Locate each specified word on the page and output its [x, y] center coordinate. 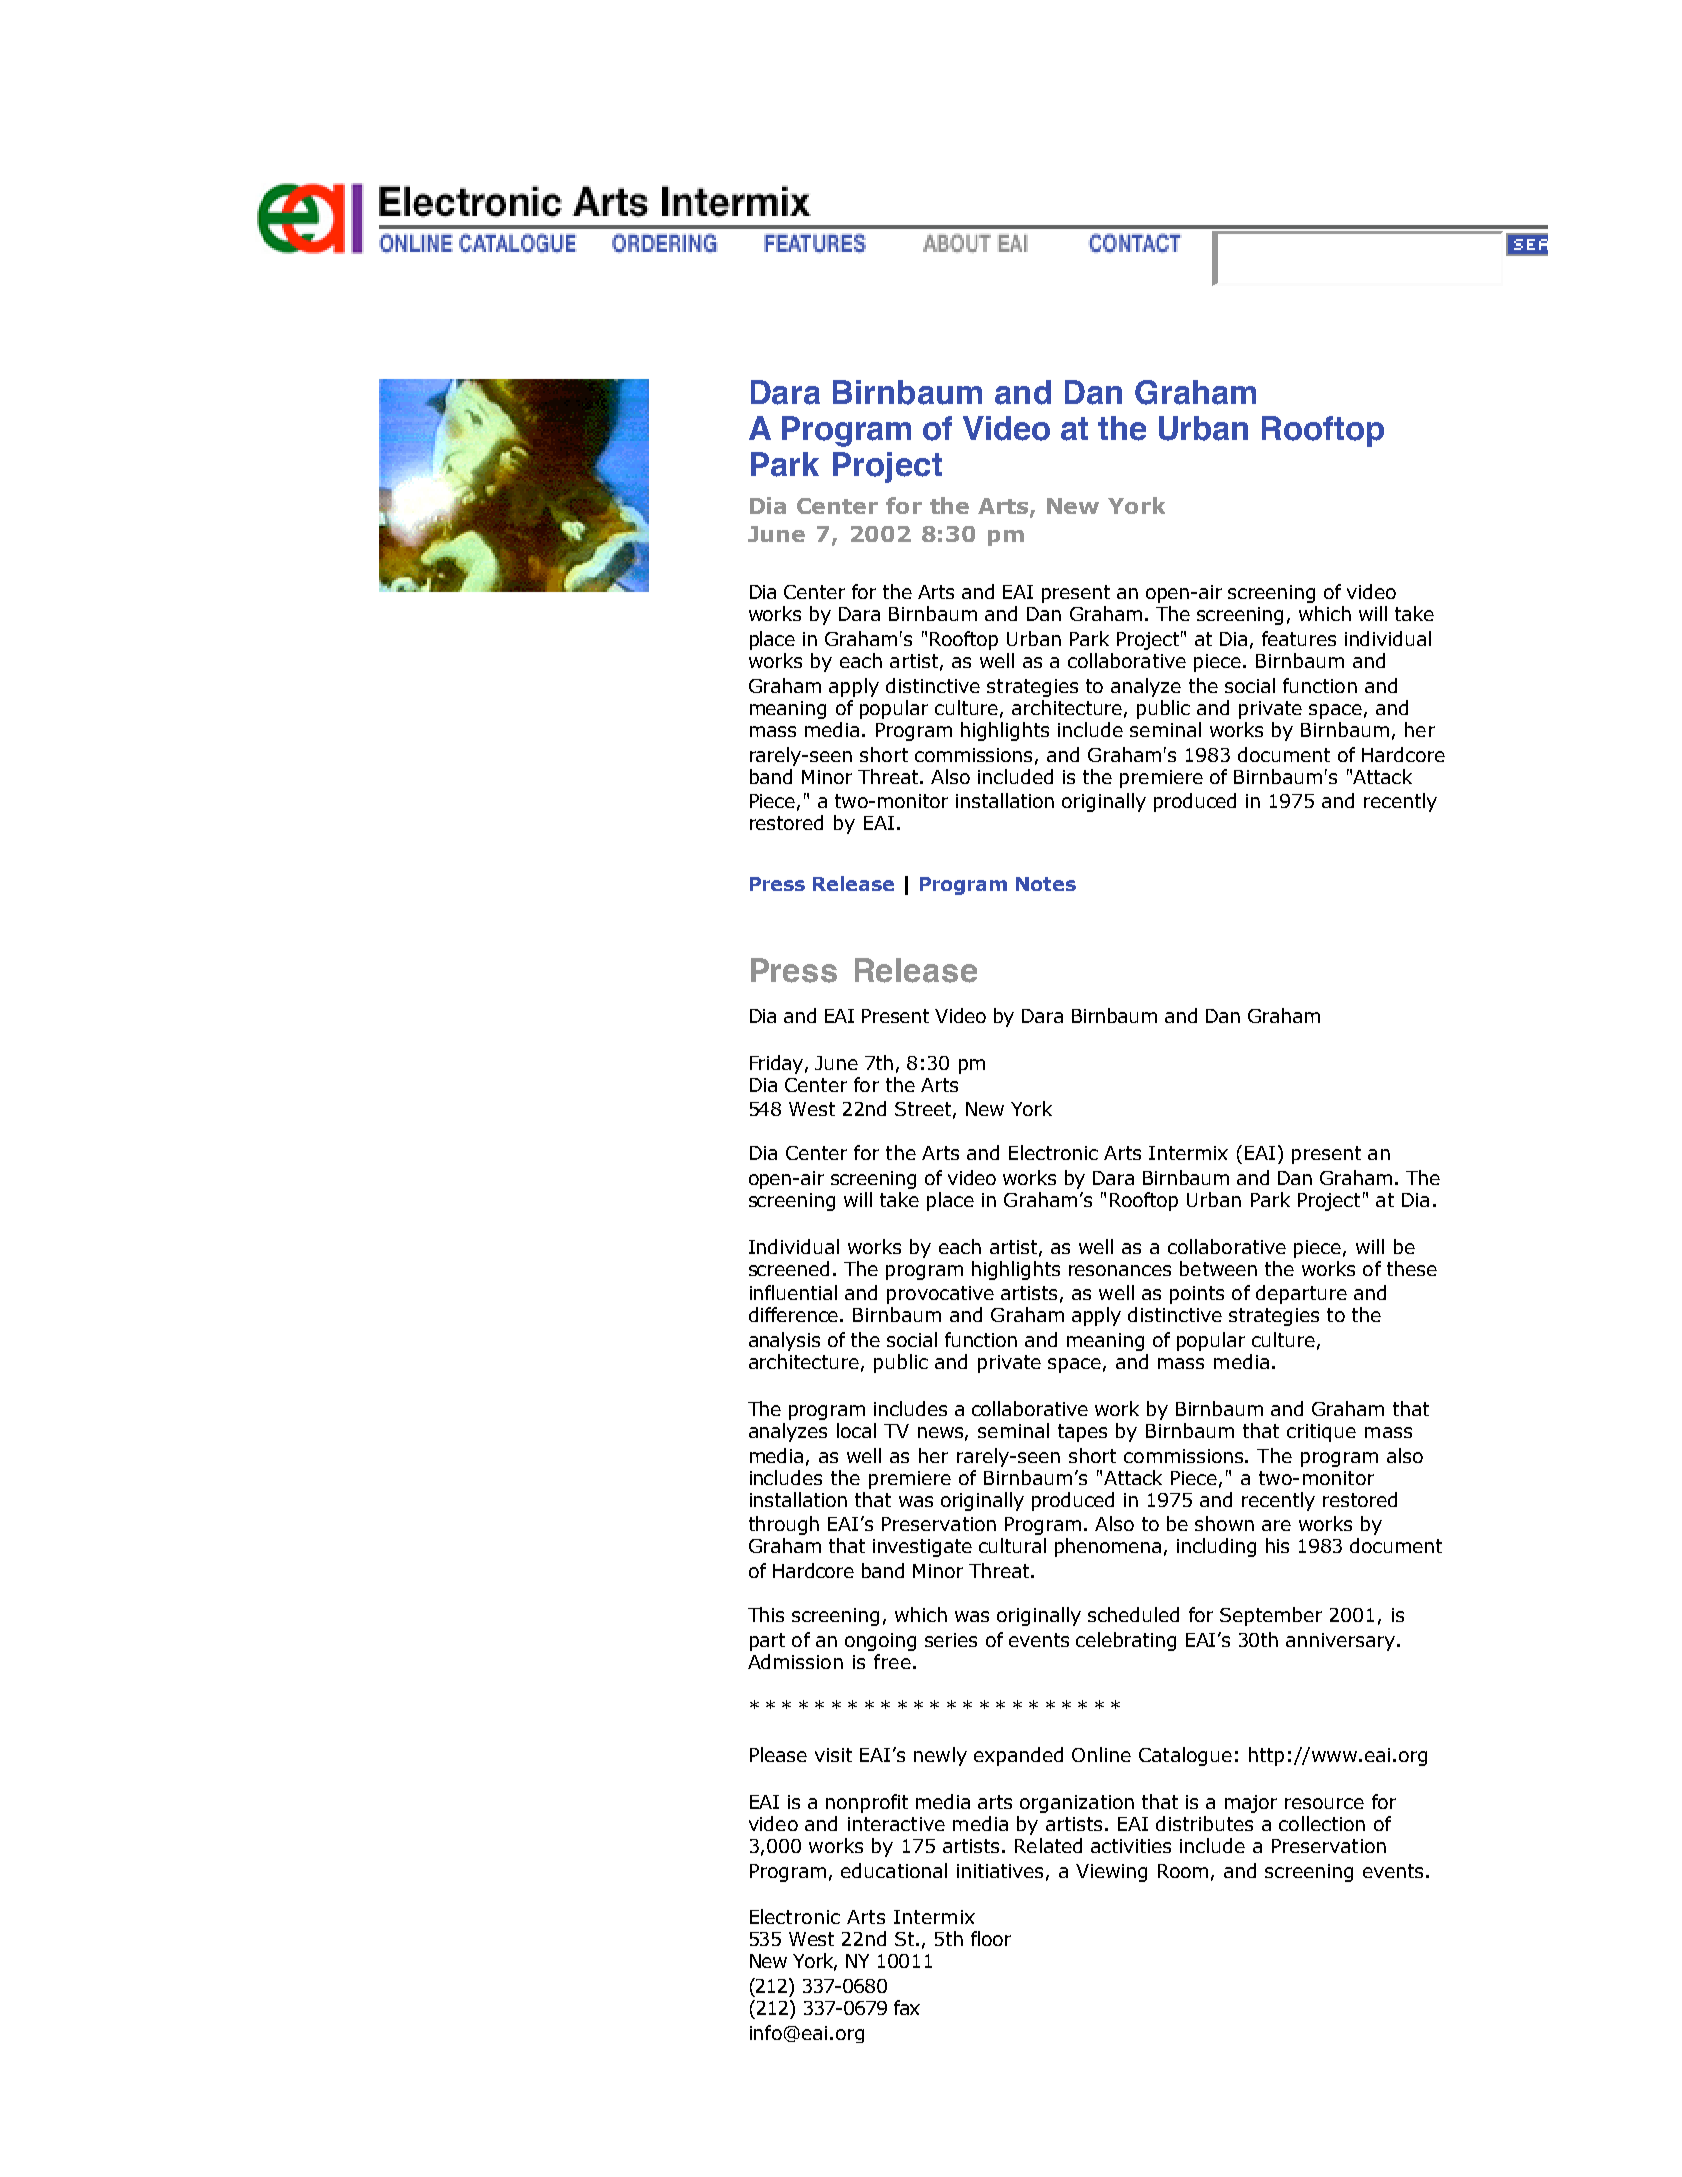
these [1412, 1268]
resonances [1120, 1270]
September [1271, 1616]
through [784, 1525]
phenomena [1108, 1547]
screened [789, 1268]
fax [907, 2007]
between [1218, 1268]
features [1299, 638]
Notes [1046, 884]
